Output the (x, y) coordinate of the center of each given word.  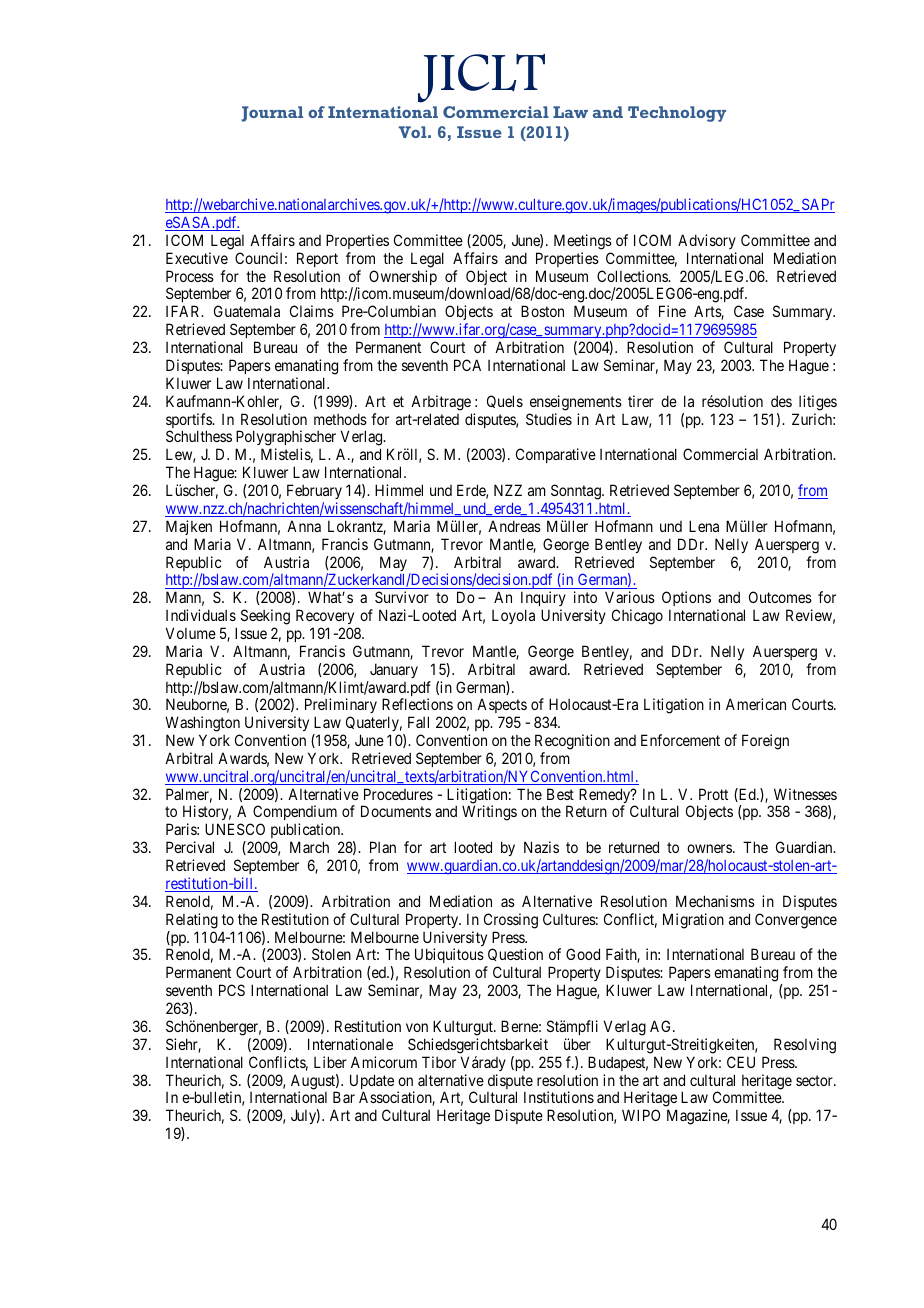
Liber (330, 1062)
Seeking (265, 617)
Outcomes (780, 597)
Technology (677, 114)
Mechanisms (715, 901)
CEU (741, 1062)
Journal (272, 114)
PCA (467, 365)
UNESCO (235, 829)
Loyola (513, 616)
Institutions (559, 1097)
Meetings (583, 242)
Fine (672, 311)
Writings (489, 813)
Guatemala (247, 311)
